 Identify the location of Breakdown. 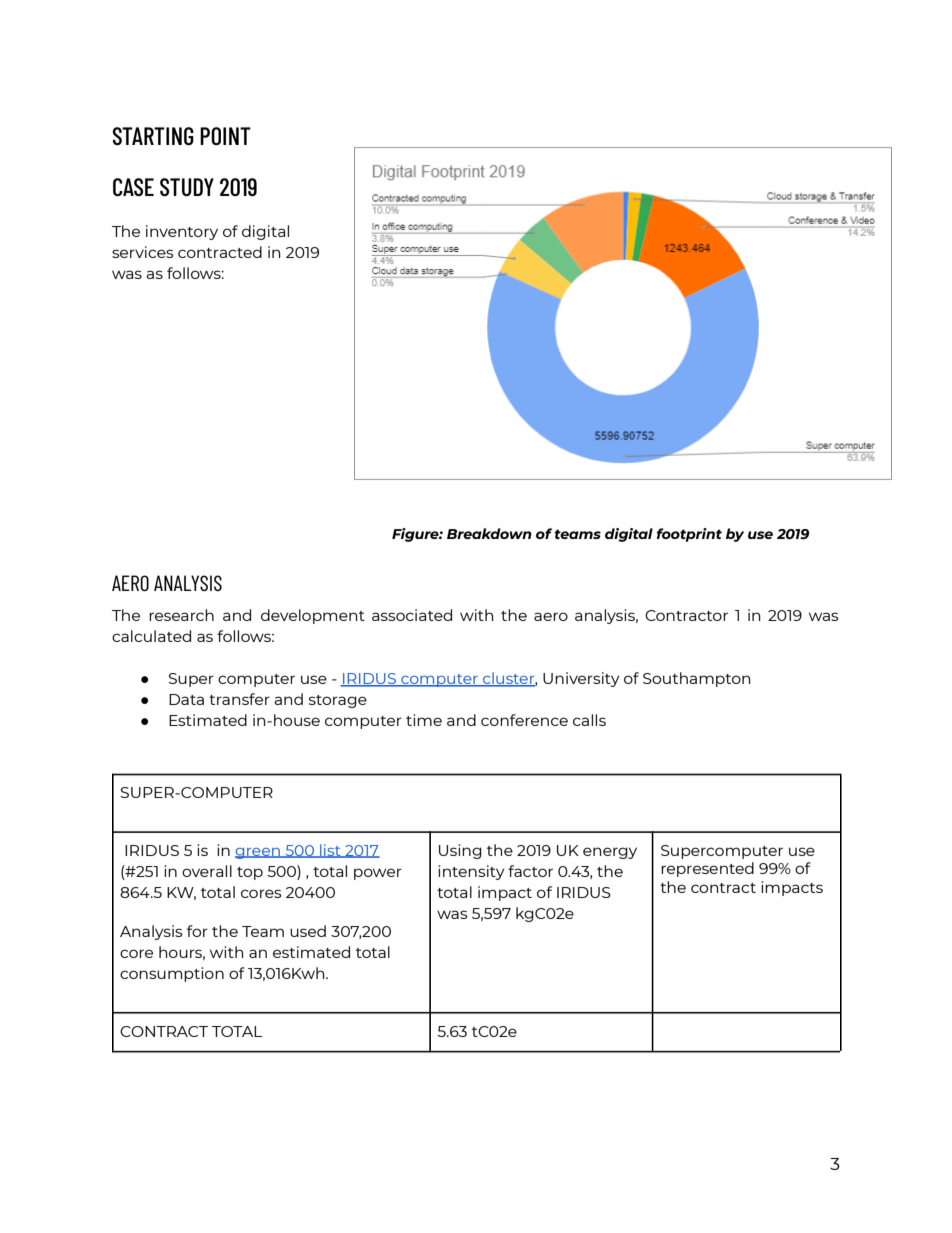
(489, 533).
